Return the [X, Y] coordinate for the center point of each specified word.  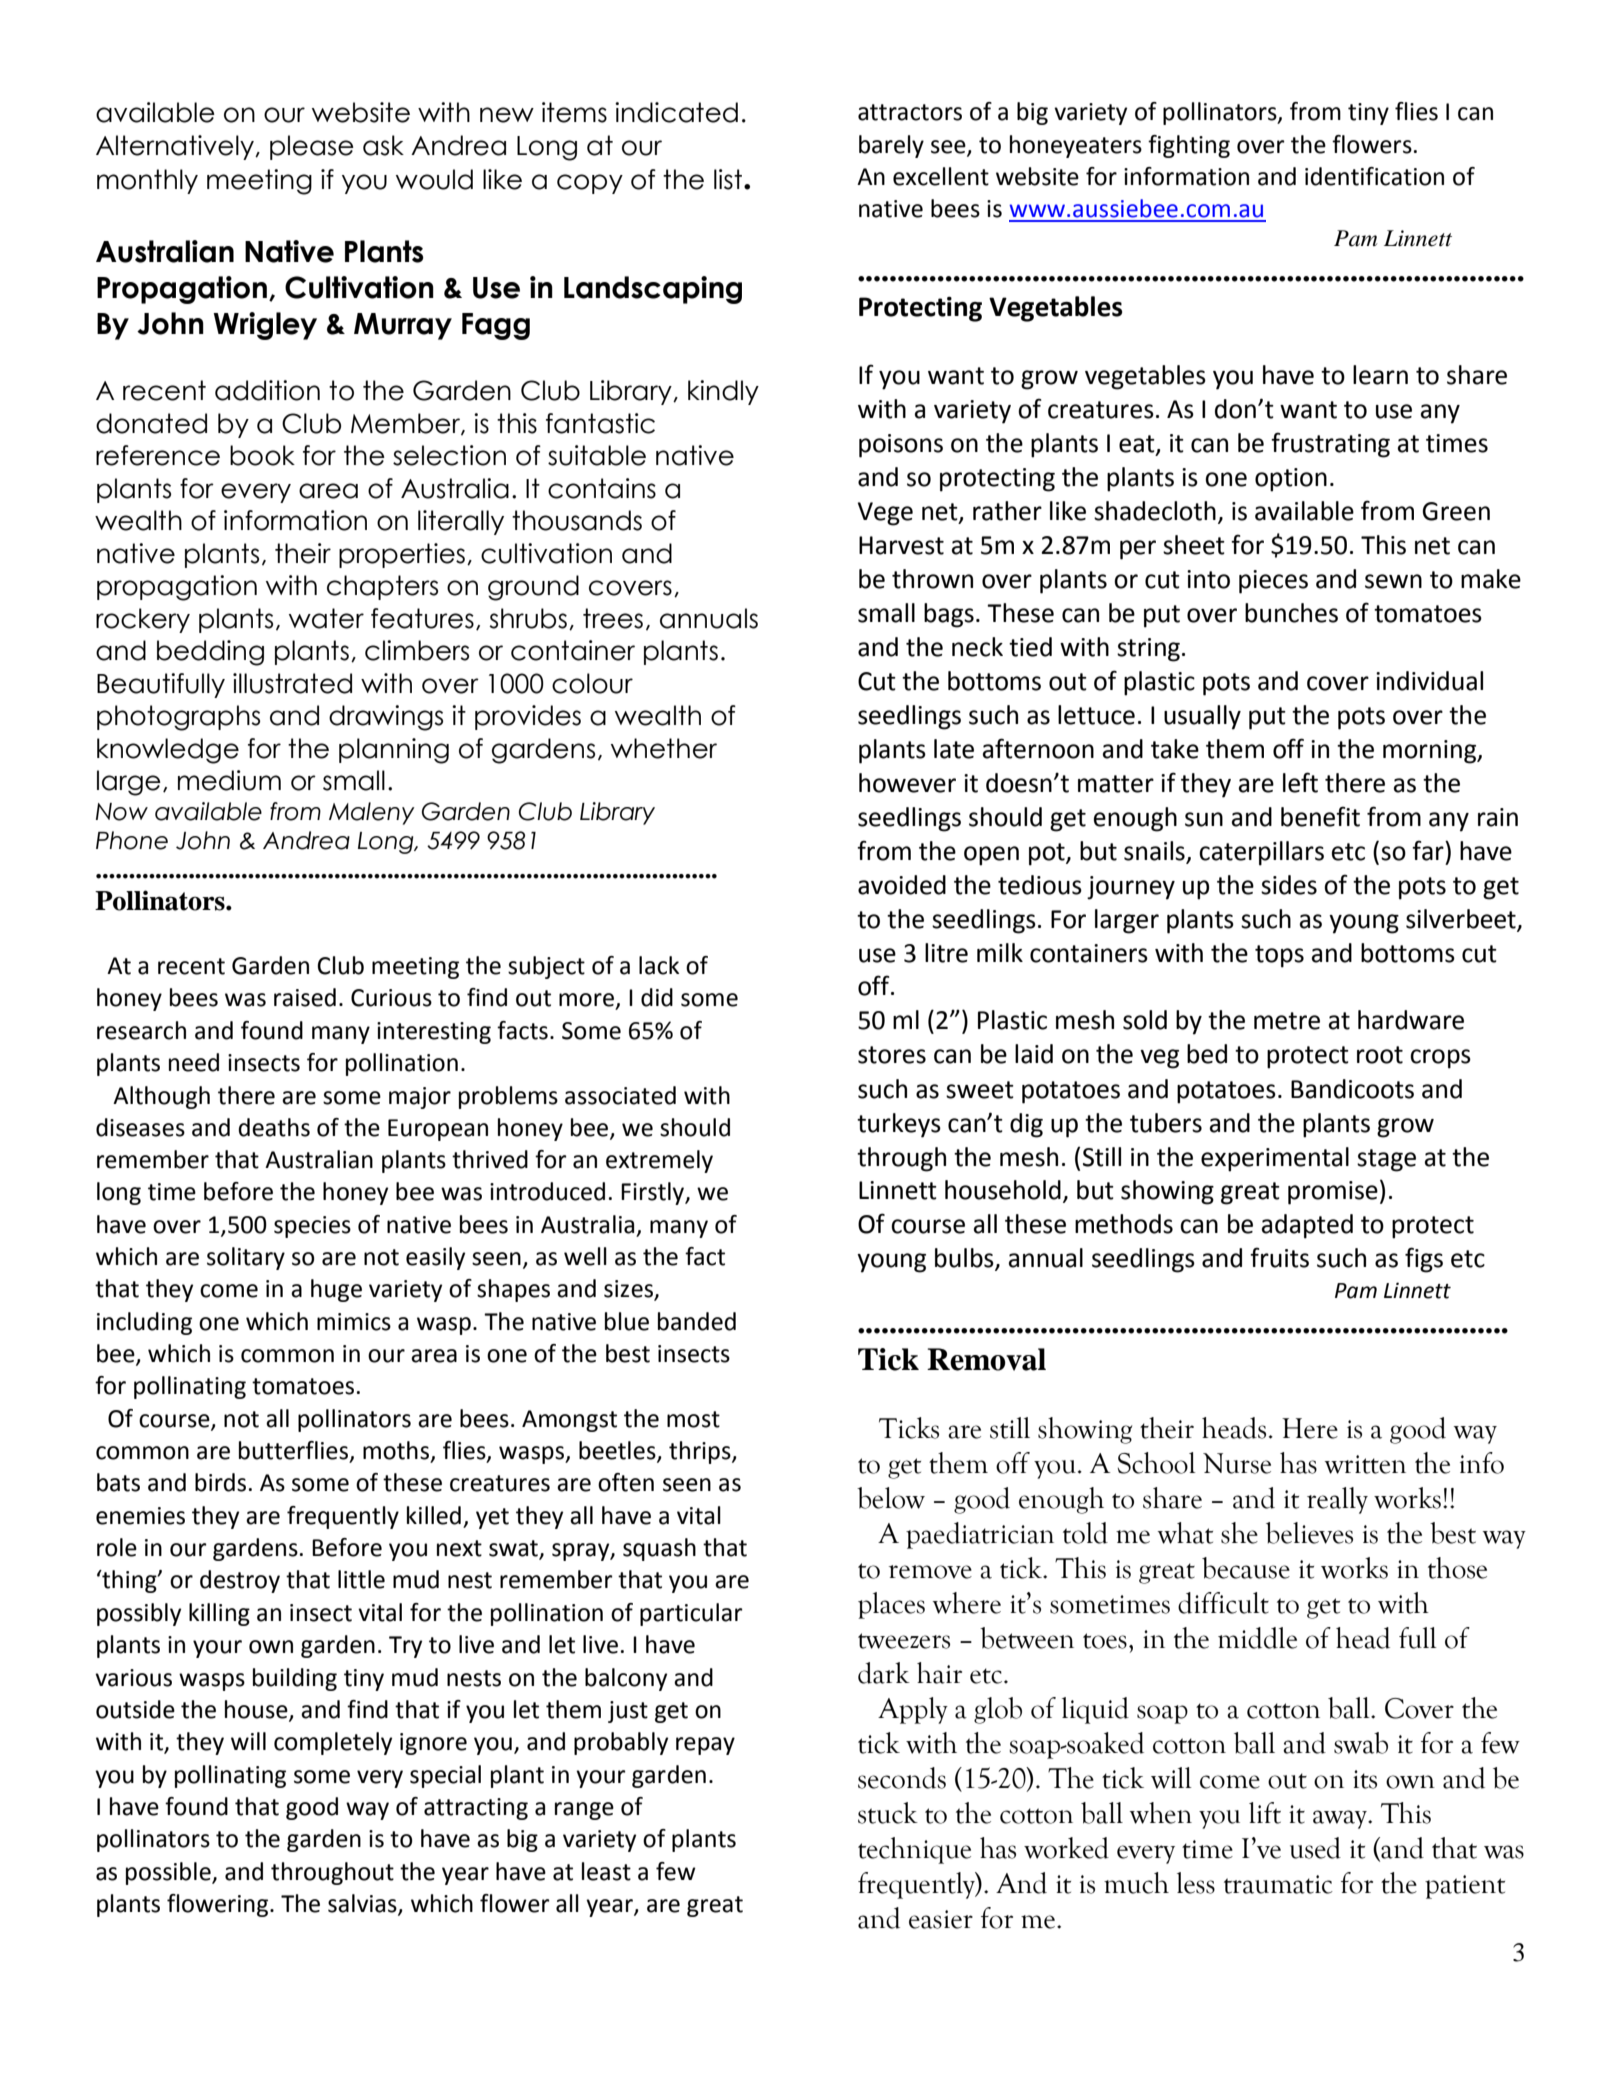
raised [305, 997]
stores [892, 1055]
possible [169, 1873]
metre [1287, 1021]
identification [1374, 176]
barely [891, 146]
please [312, 147]
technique [914, 1850]
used [1315, 1848]
